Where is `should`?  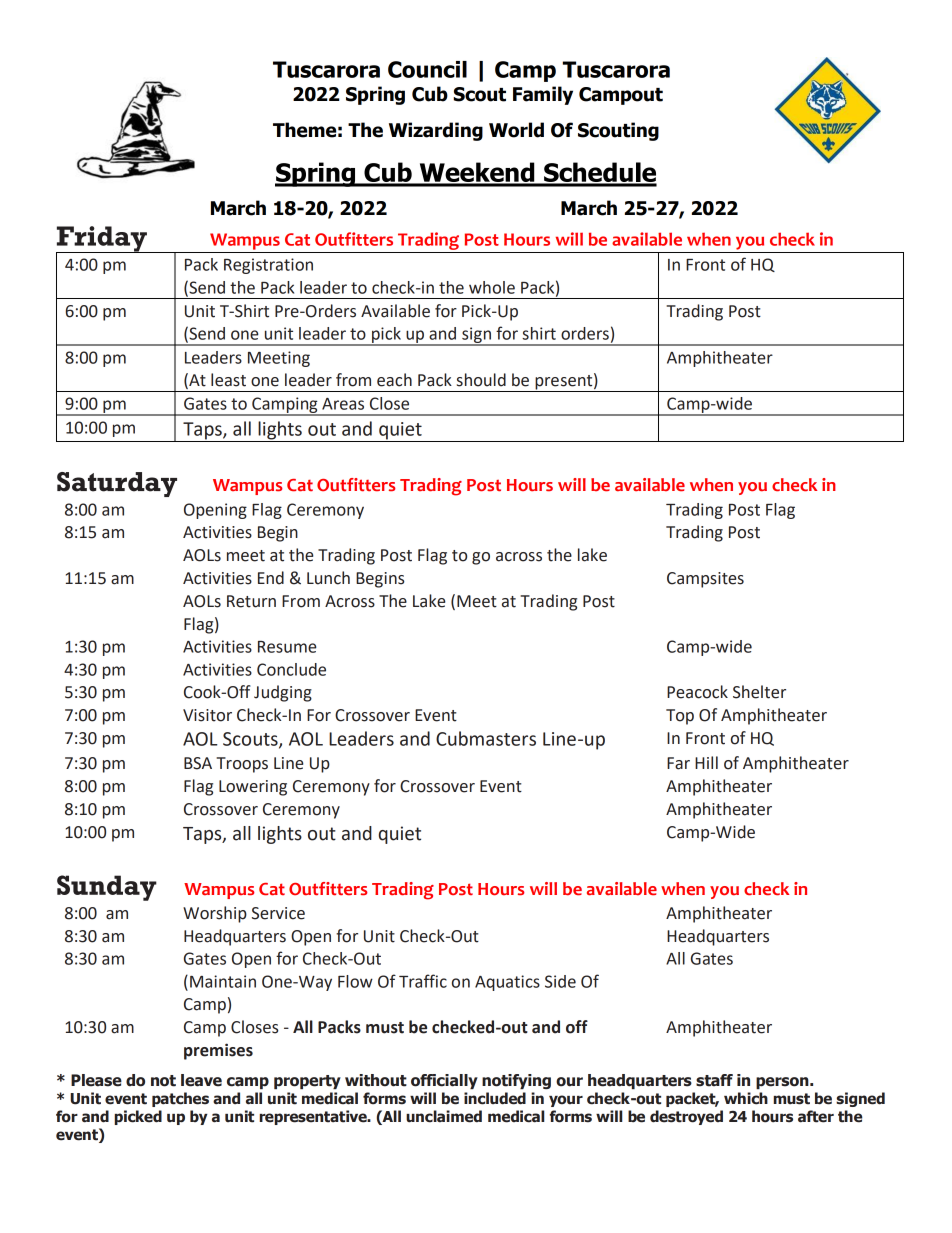
should is located at coordinates (481, 380).
